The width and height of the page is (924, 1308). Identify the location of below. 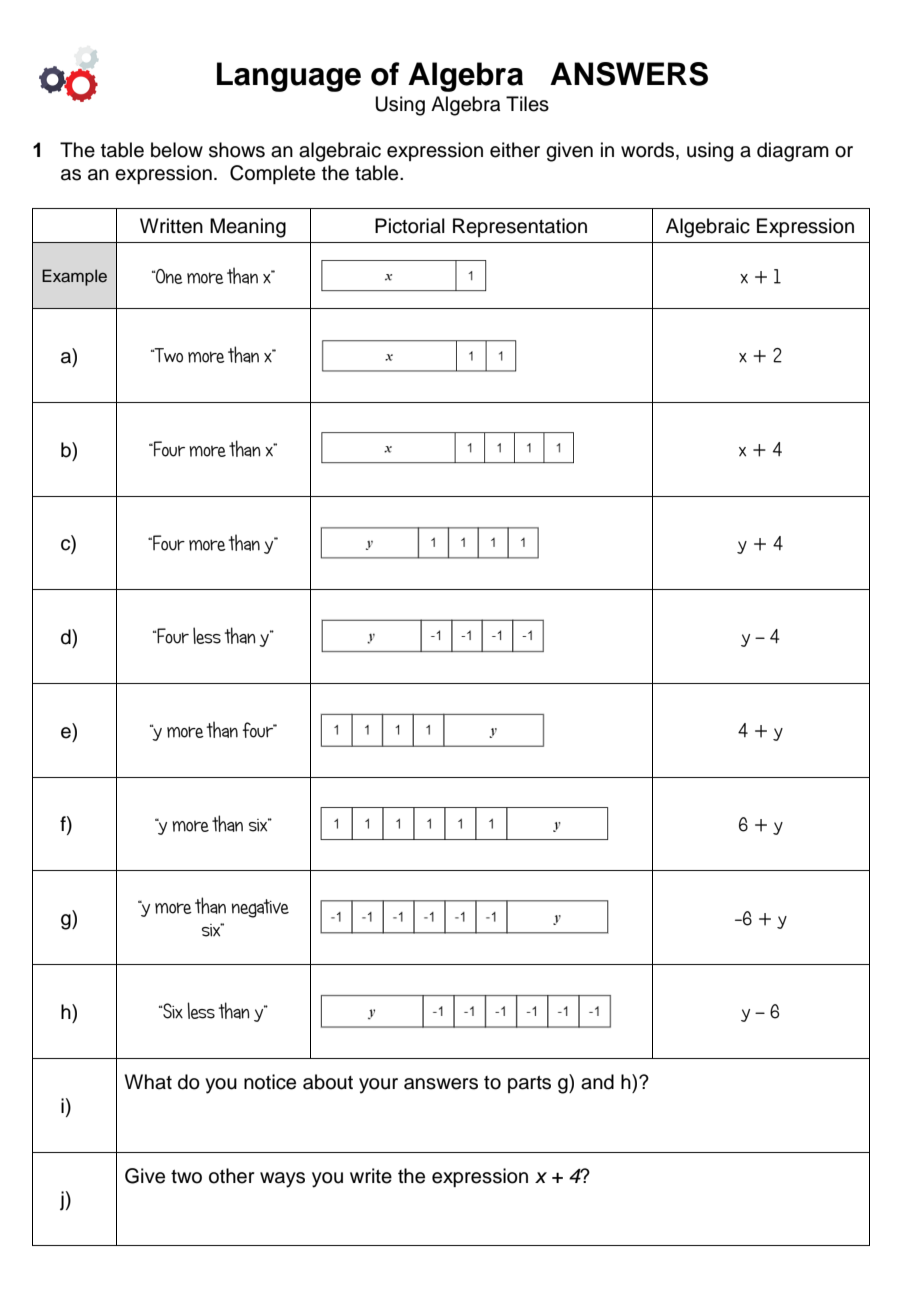
(177, 150).
